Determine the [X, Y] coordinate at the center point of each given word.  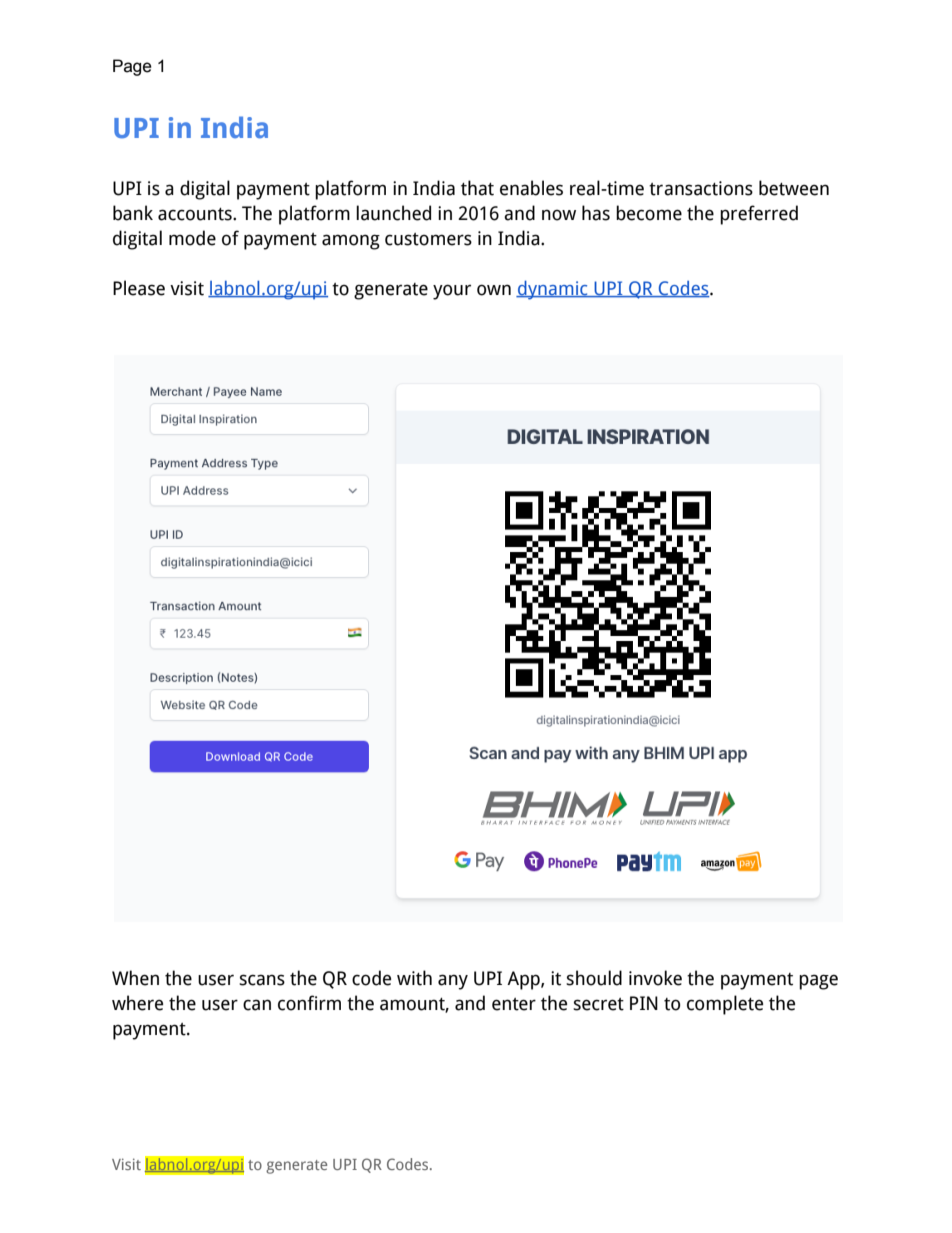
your [452, 292]
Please [139, 288]
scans [262, 980]
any [453, 982]
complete [725, 1005]
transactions [701, 188]
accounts [196, 214]
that [477, 188]
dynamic [553, 290]
